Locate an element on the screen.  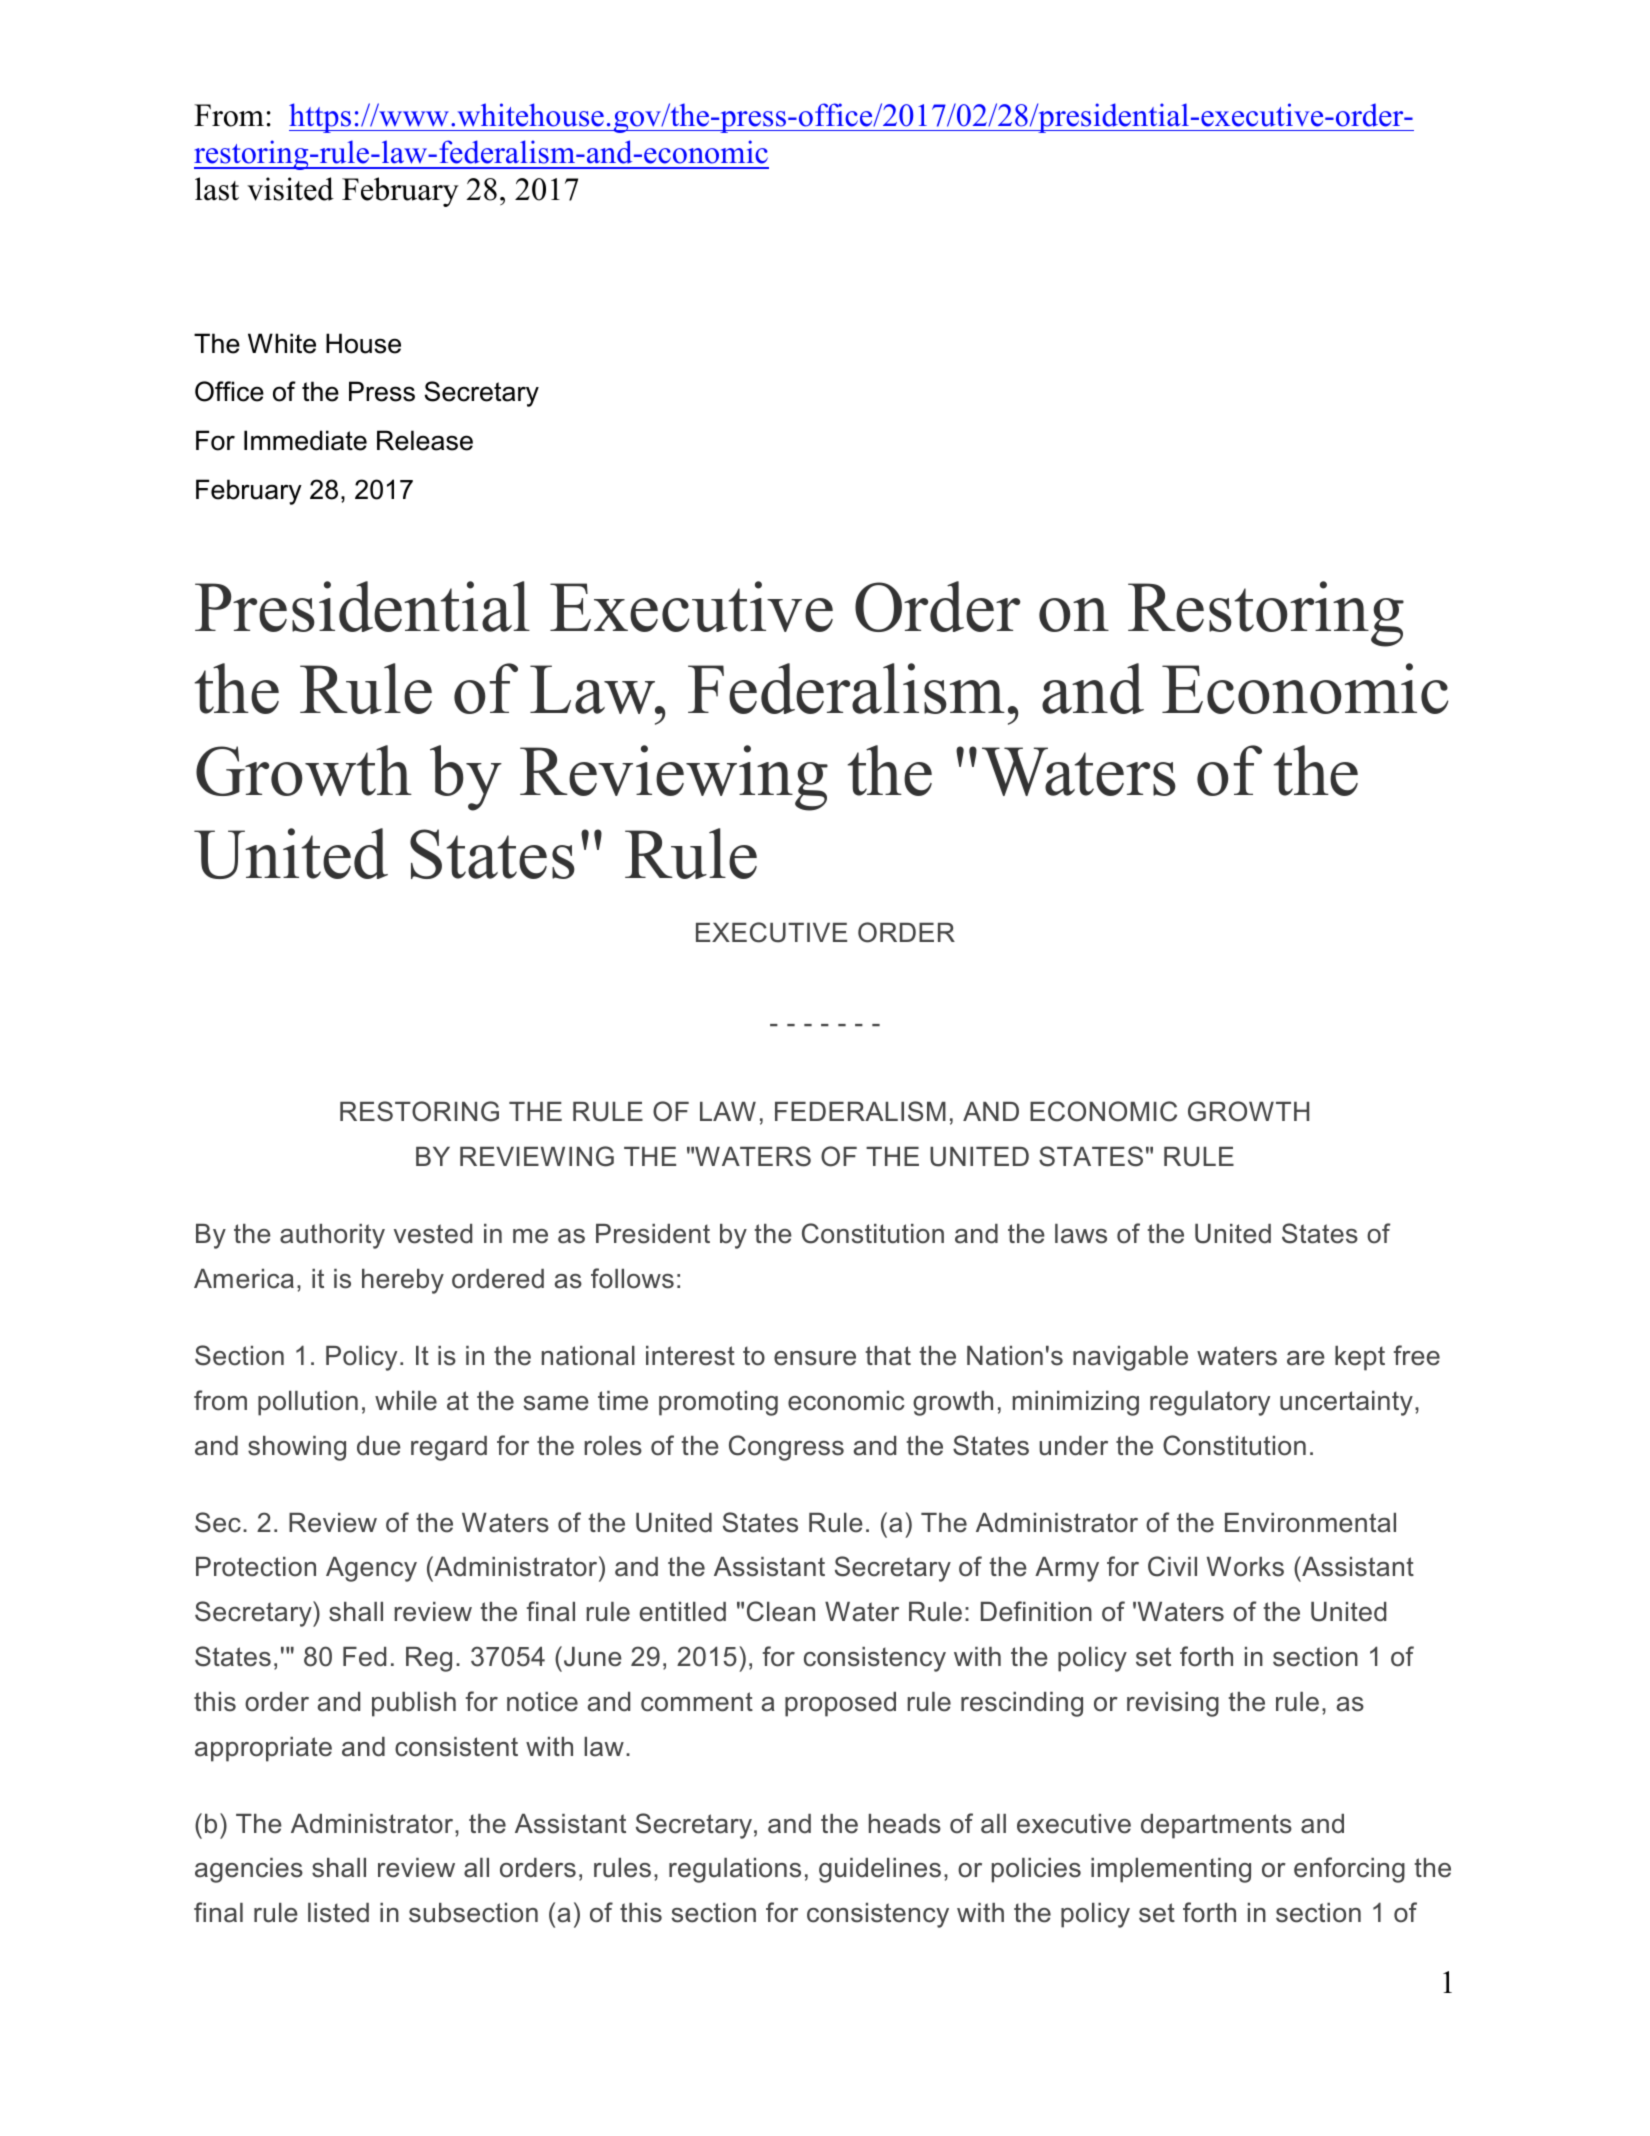
visited is located at coordinates (290, 189).
